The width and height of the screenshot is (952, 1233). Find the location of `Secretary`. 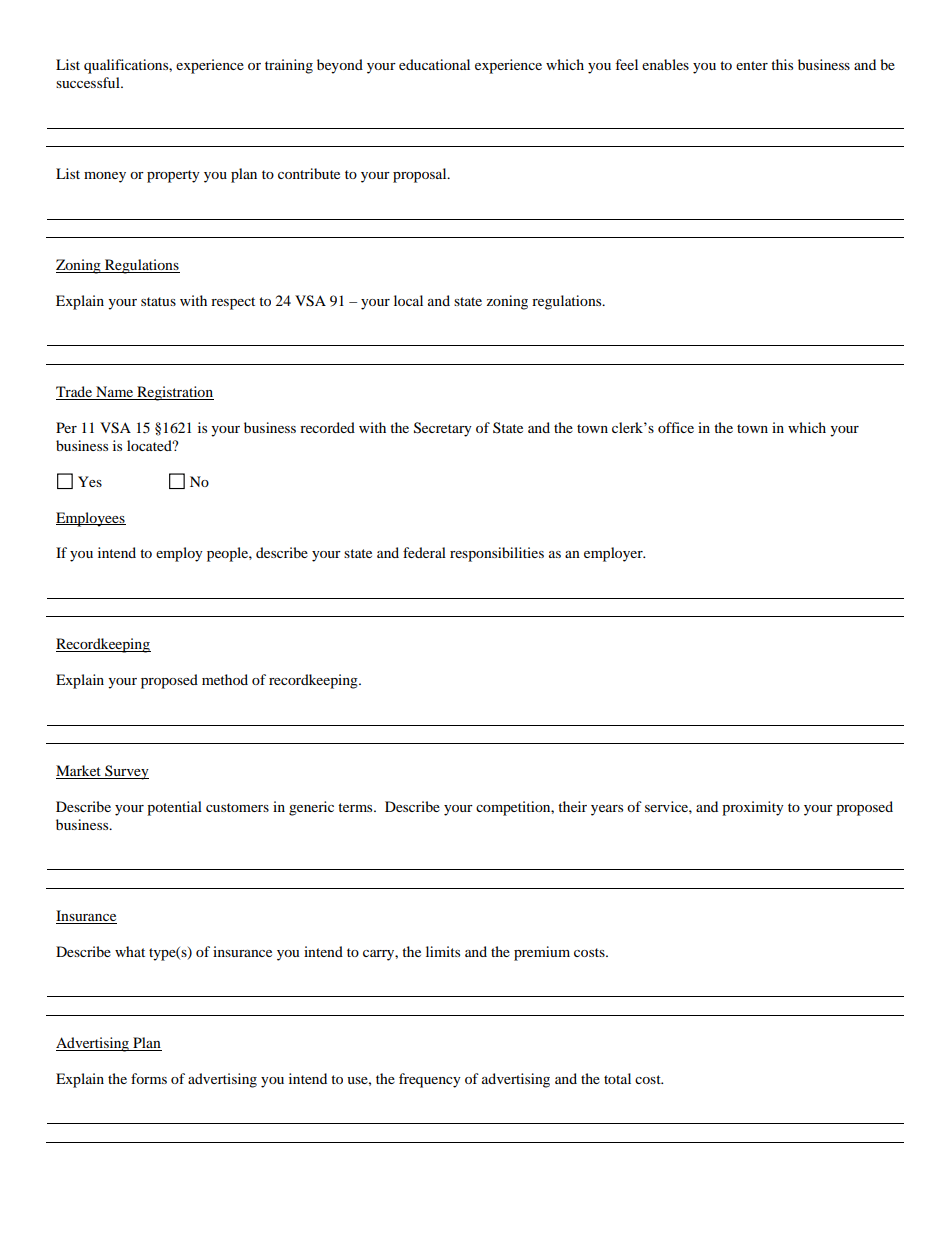

Secretary is located at coordinates (443, 429).
